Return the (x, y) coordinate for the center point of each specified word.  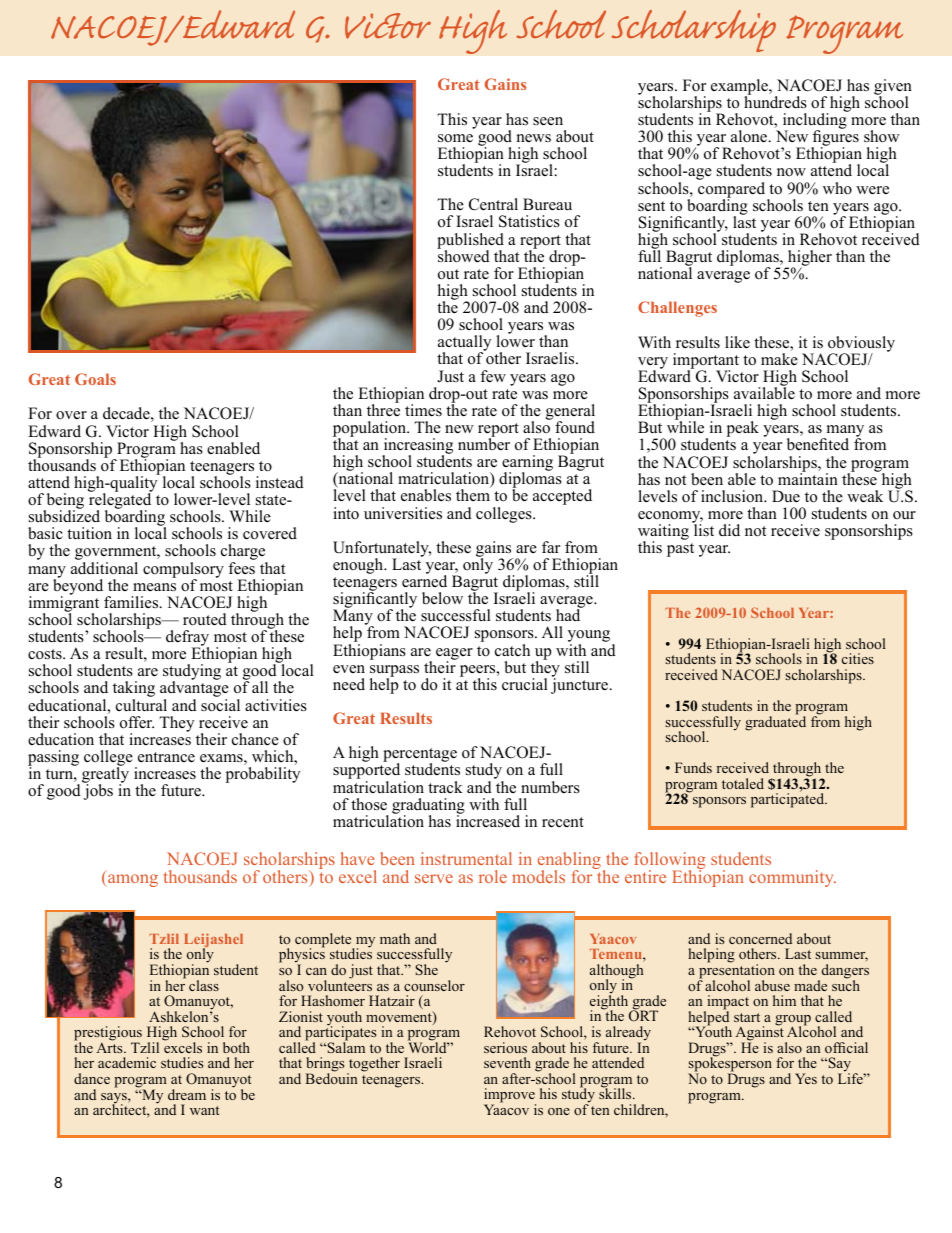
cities (858, 658)
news (534, 138)
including (816, 121)
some (455, 138)
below (442, 598)
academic (127, 1062)
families (132, 602)
